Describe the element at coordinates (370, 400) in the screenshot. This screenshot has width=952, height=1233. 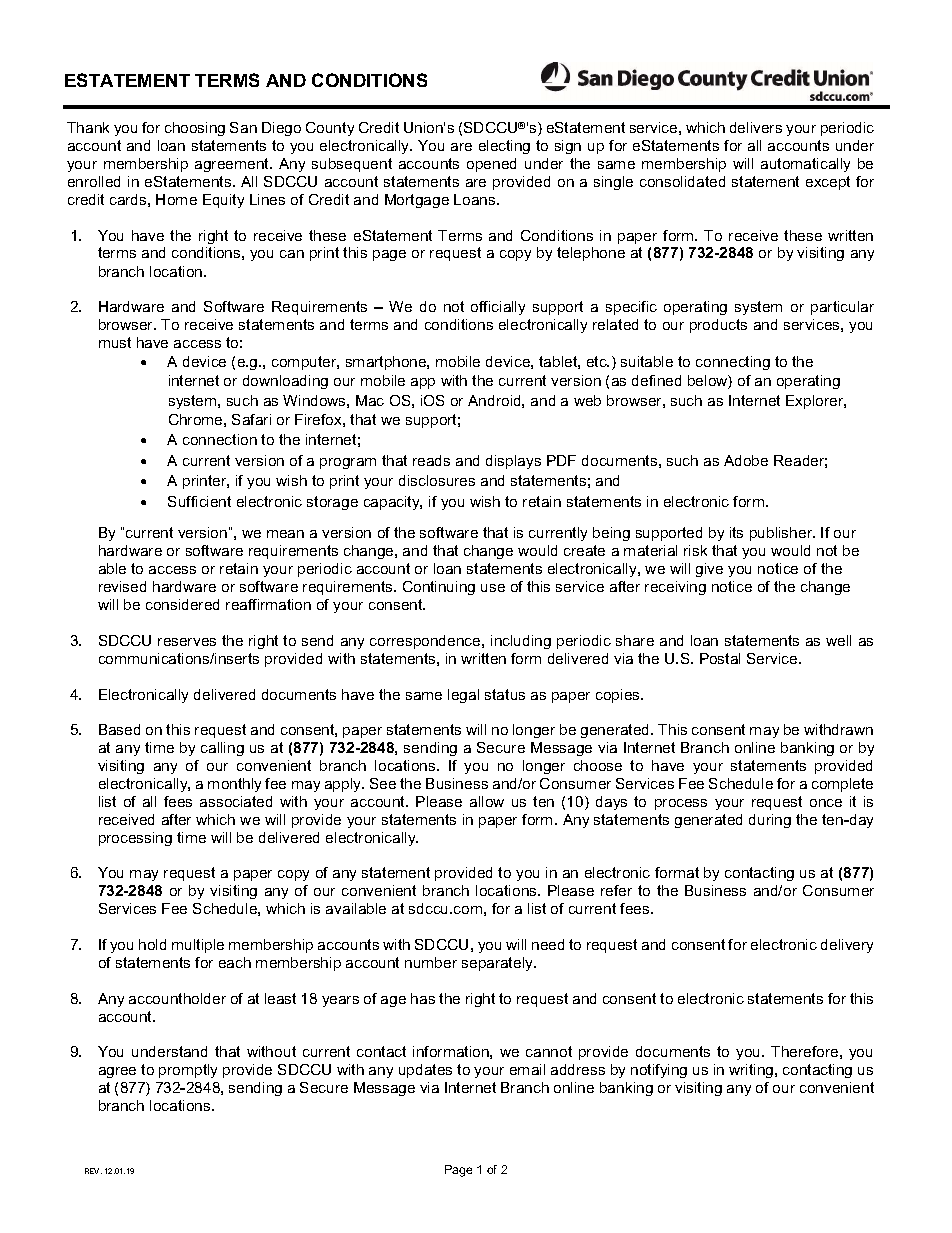
I see `Mac` at that location.
